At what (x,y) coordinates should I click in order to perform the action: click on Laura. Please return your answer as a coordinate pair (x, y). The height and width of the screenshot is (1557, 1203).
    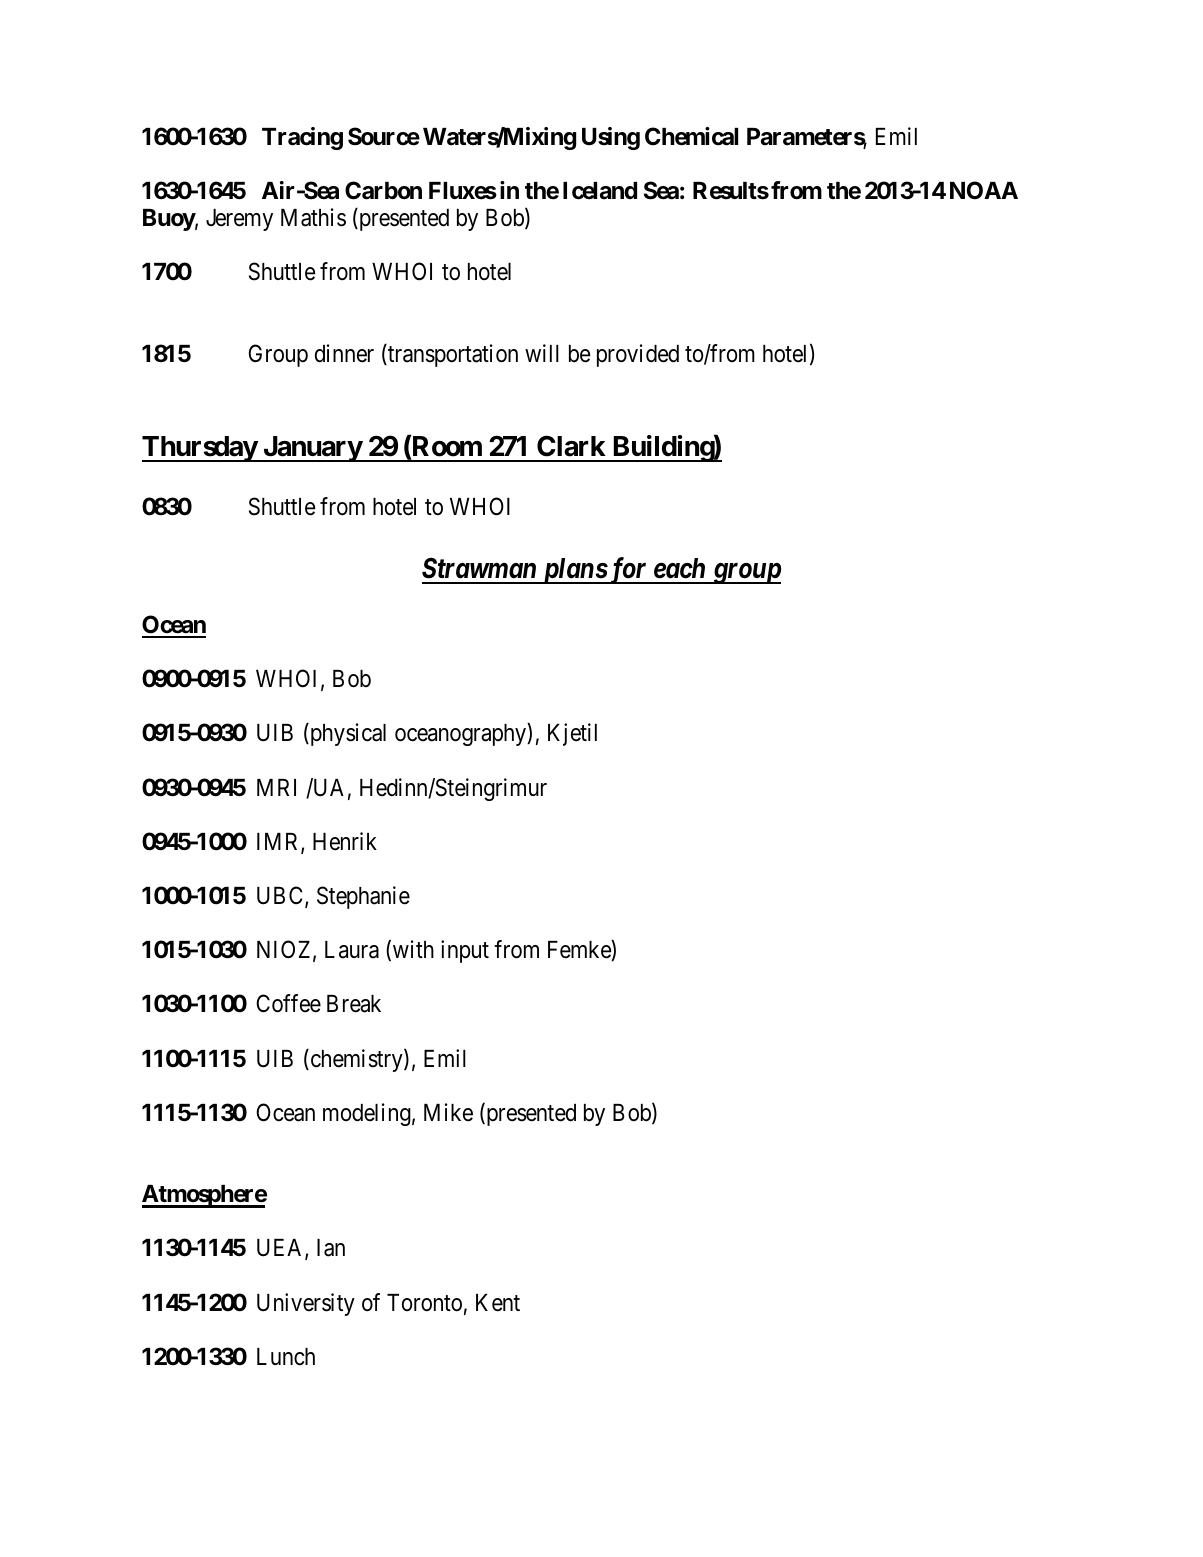
    Looking at the image, I should click on (352, 950).
